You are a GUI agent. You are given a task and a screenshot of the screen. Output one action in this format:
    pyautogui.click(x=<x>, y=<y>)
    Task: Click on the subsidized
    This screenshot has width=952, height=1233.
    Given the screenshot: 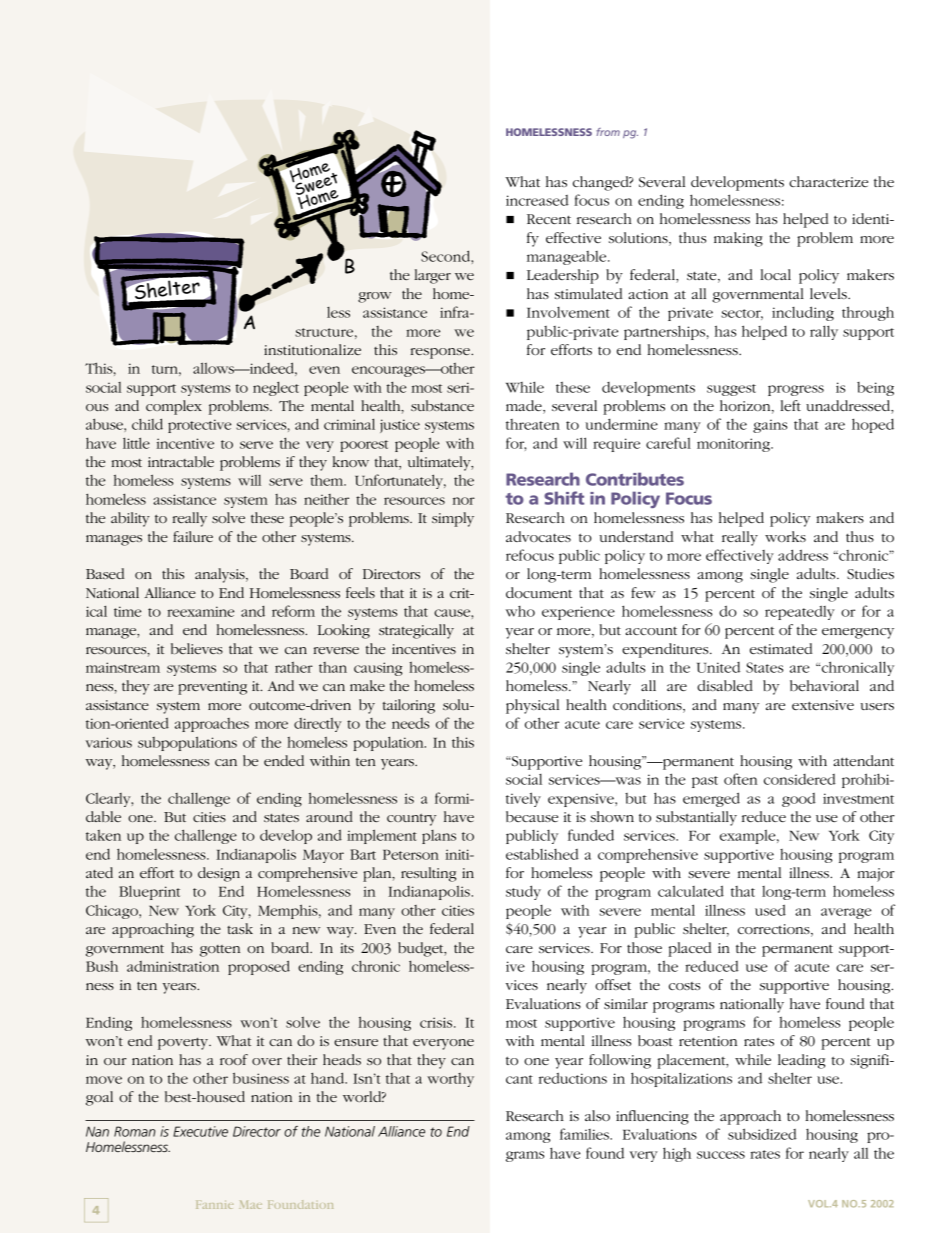 What is the action you would take?
    pyautogui.click(x=762, y=1134)
